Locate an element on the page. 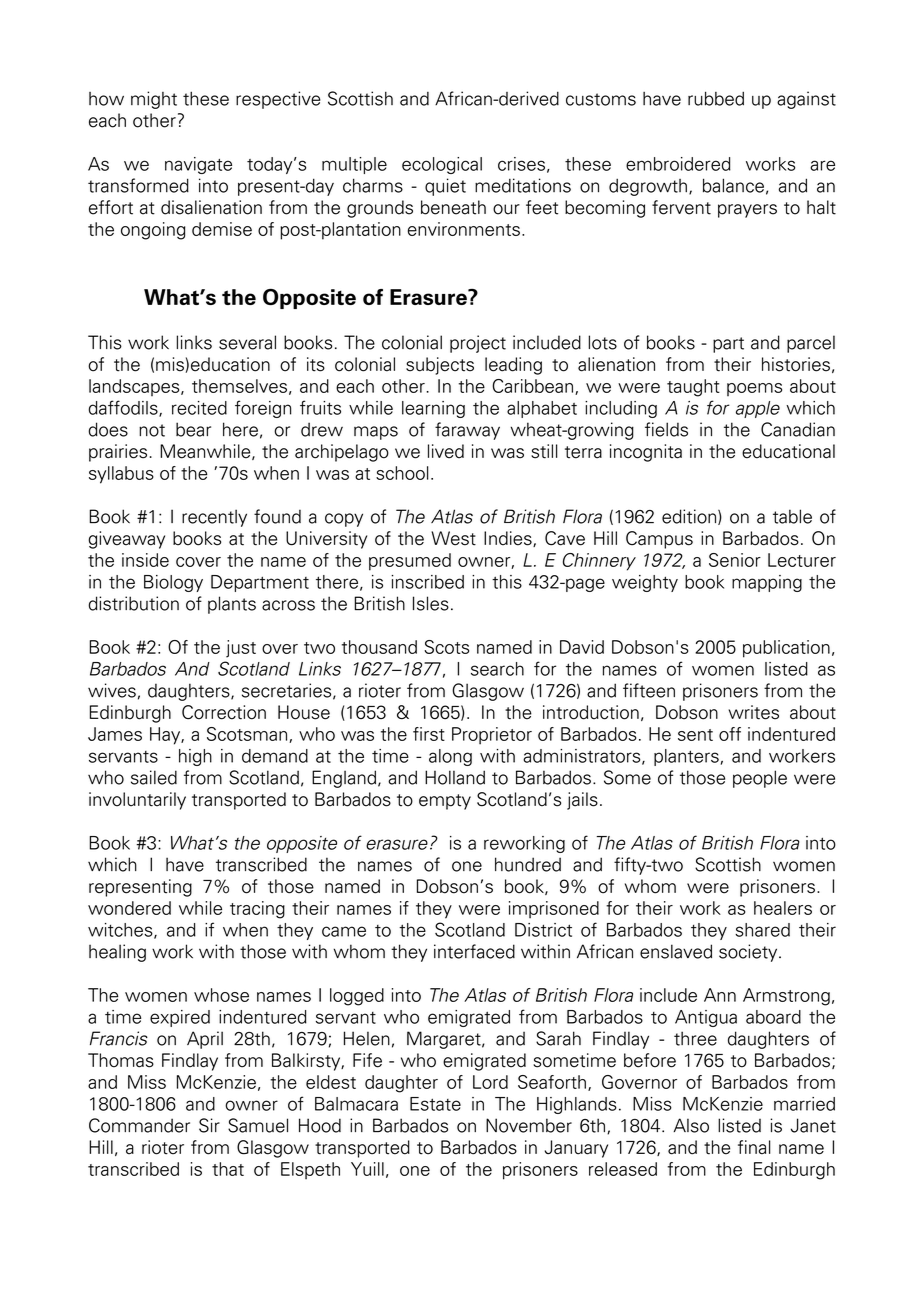 This document has width=924, height=1308. empty is located at coordinates (445, 802).
